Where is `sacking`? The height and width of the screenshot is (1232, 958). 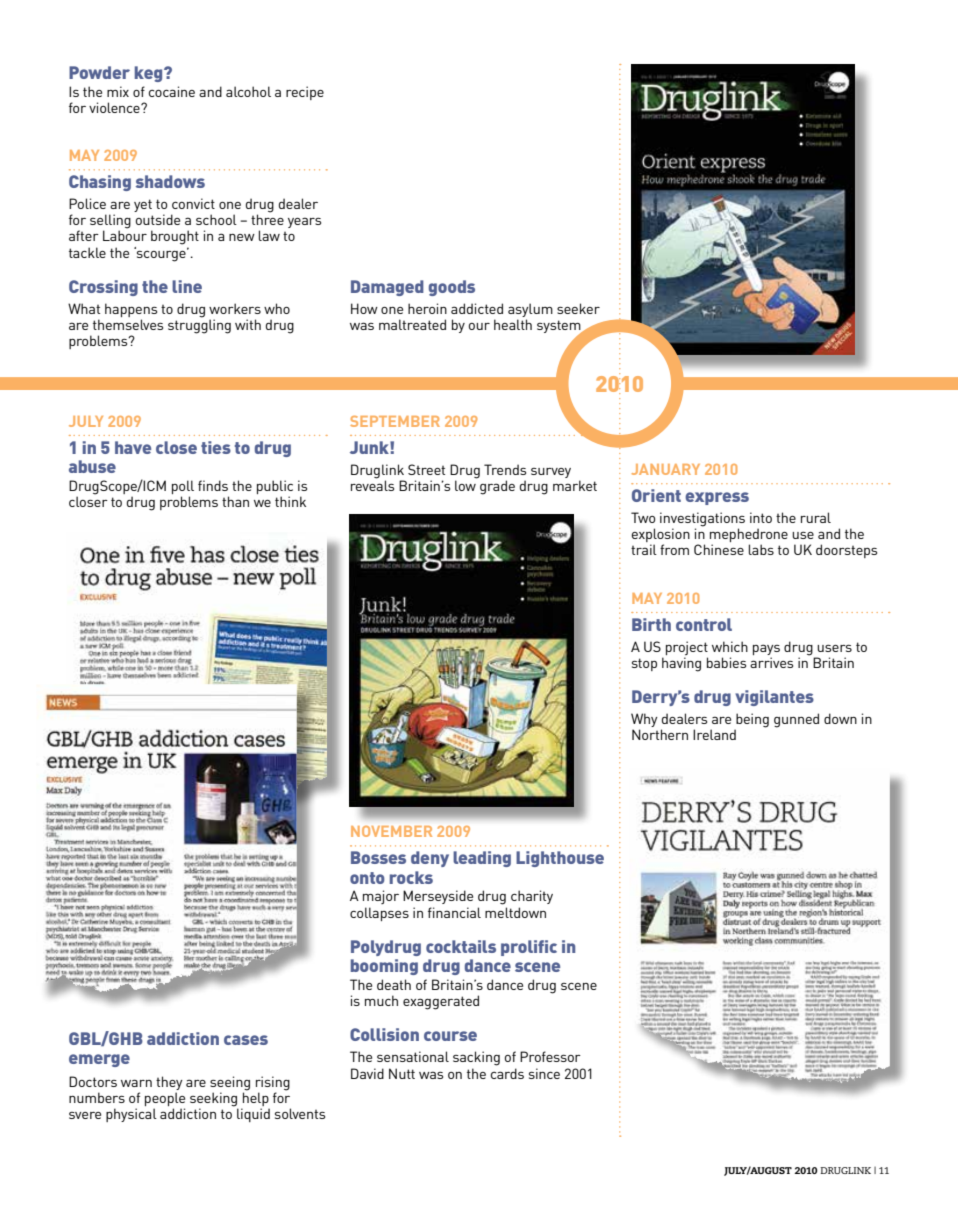
sacking is located at coordinates (476, 1058).
